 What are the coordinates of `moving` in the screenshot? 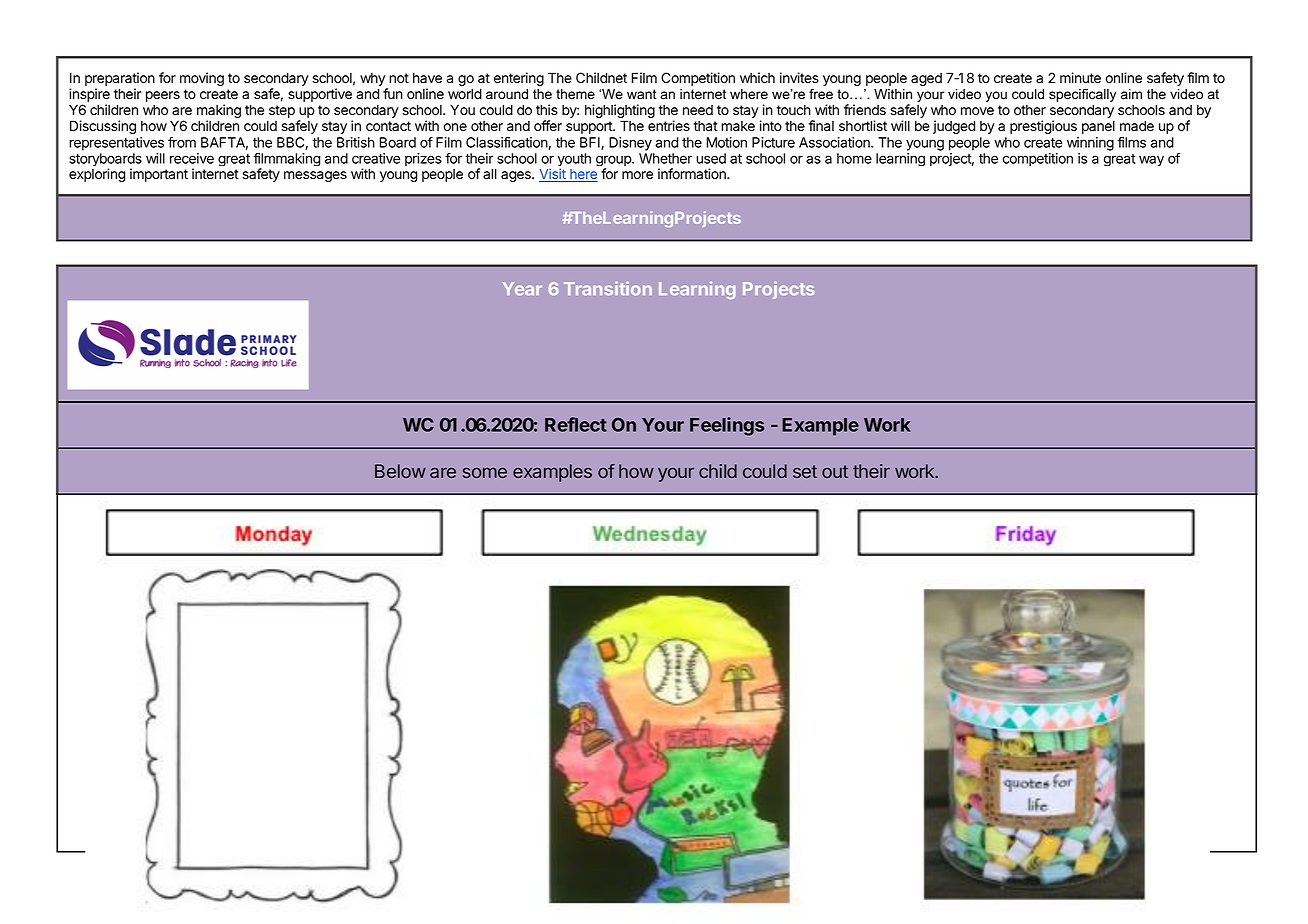 It's located at (202, 79).
